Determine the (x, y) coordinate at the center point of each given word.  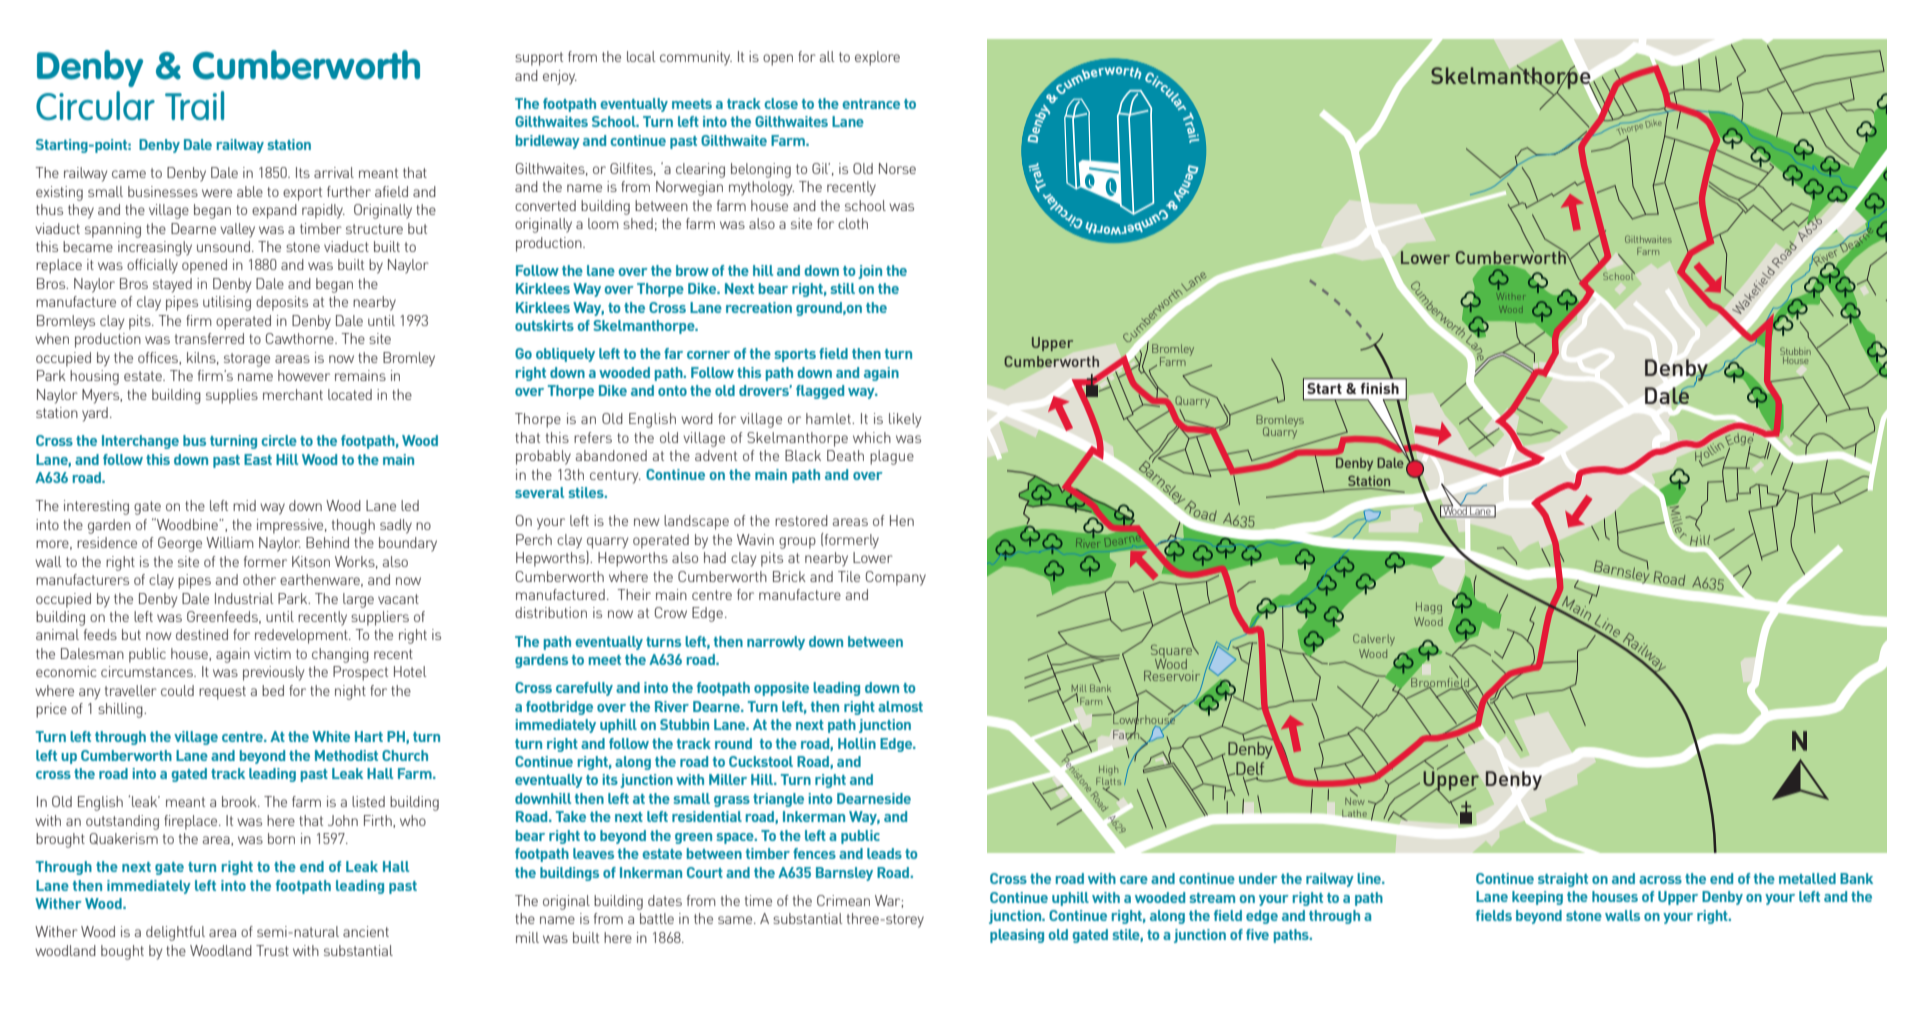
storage (247, 360)
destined (202, 634)
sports (795, 355)
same (736, 920)
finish (1380, 388)
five (1257, 934)
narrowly (776, 643)
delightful (175, 933)
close (781, 103)
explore (877, 58)
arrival (334, 172)
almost (900, 706)
